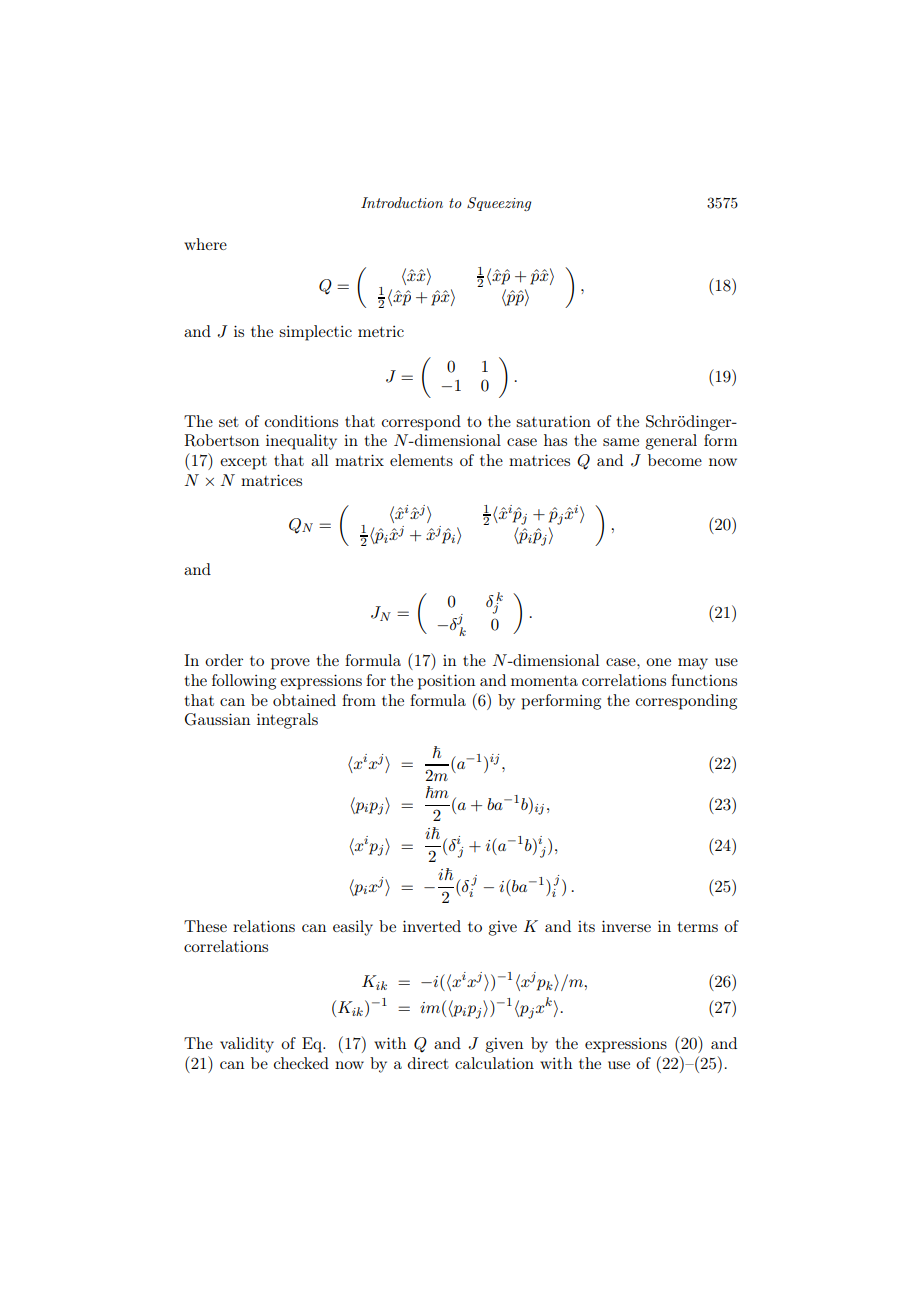  I want to click on functions, so click(704, 680).
